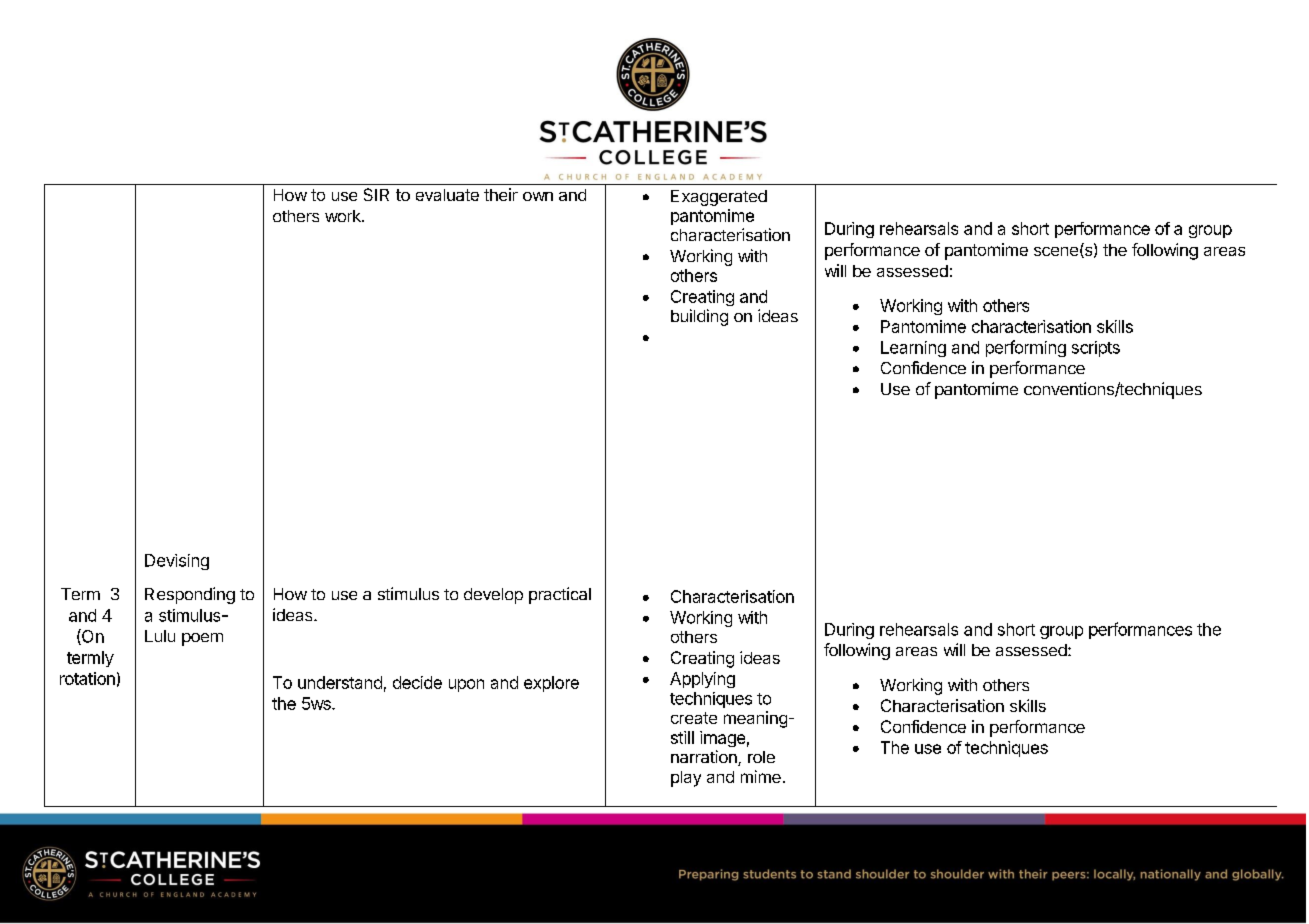  Describe the element at coordinates (376, 194) in the document. I see `SIR` at that location.
